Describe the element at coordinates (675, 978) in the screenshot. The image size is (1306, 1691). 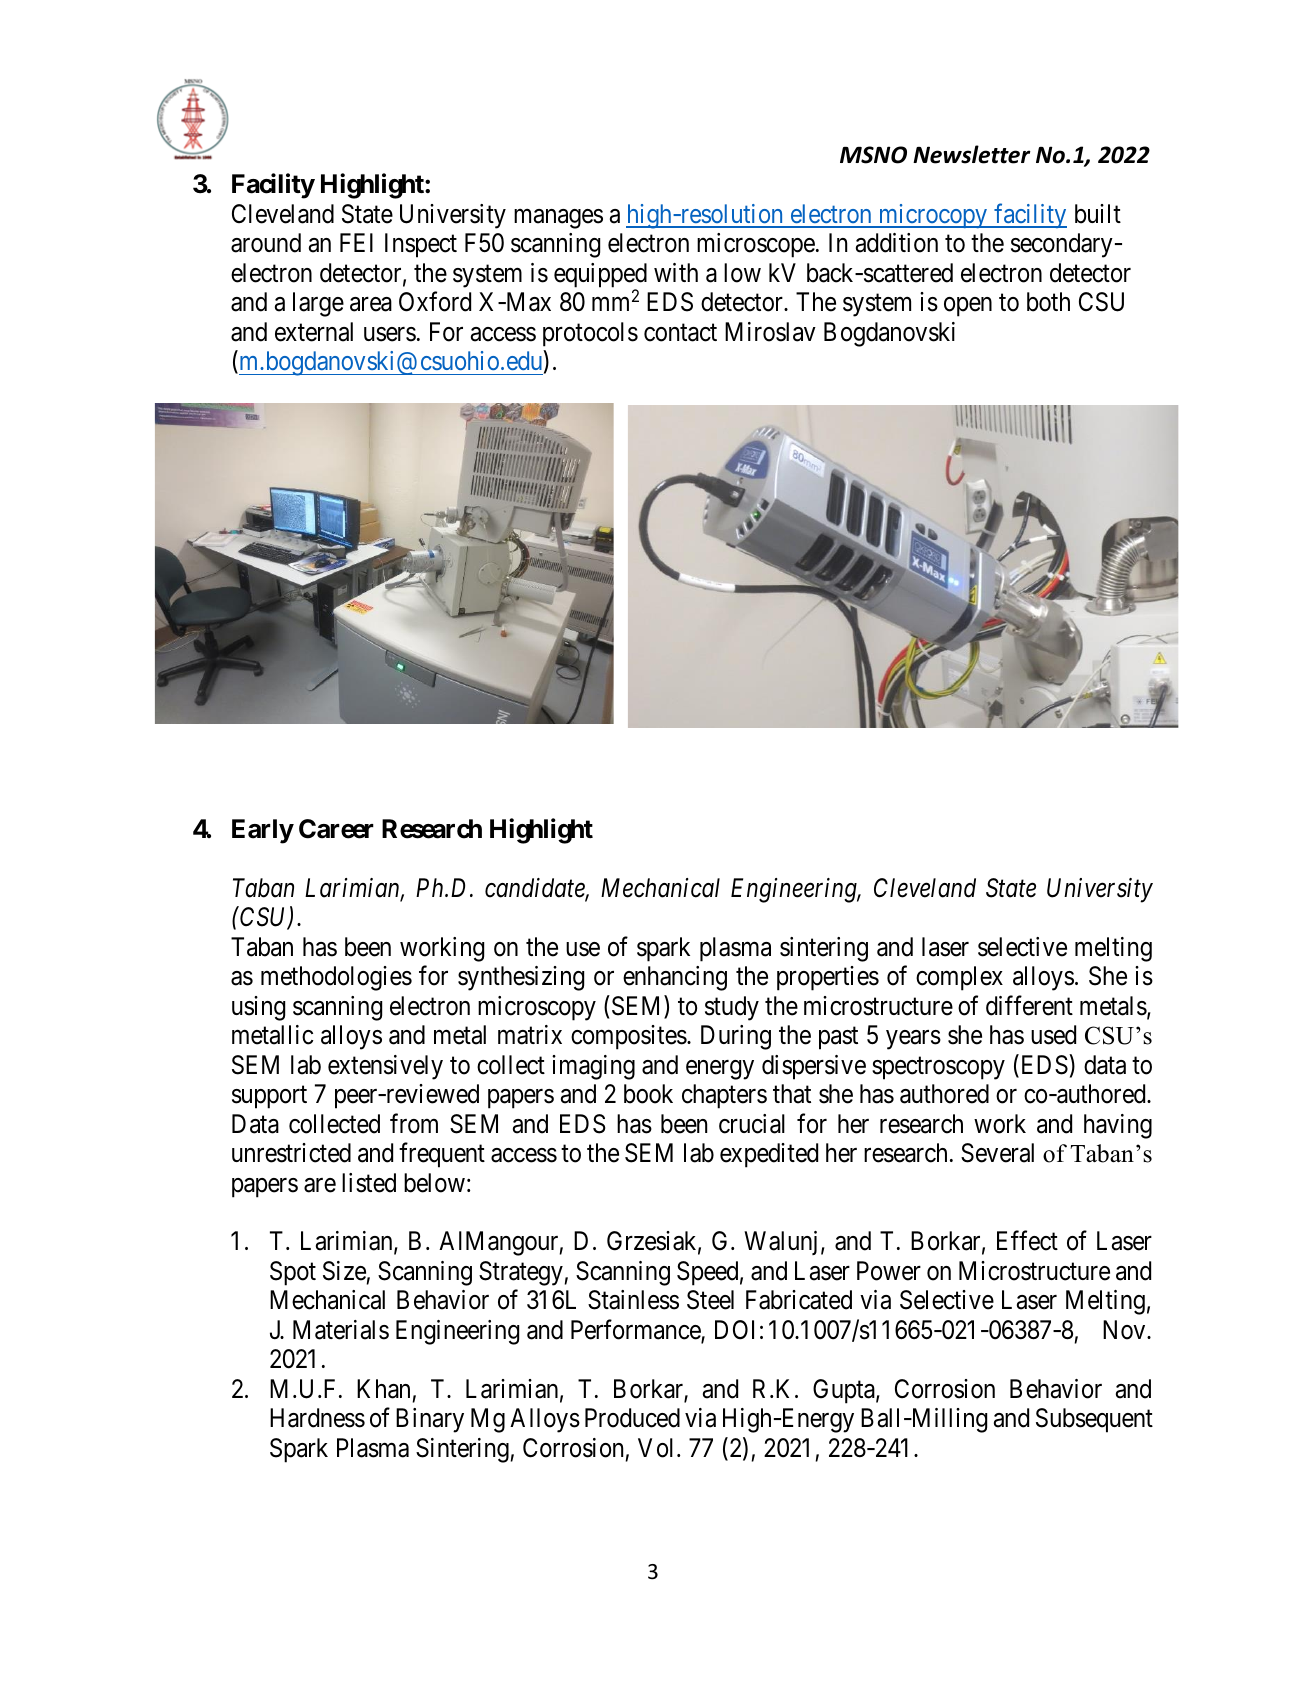
I see `enhancing` at that location.
